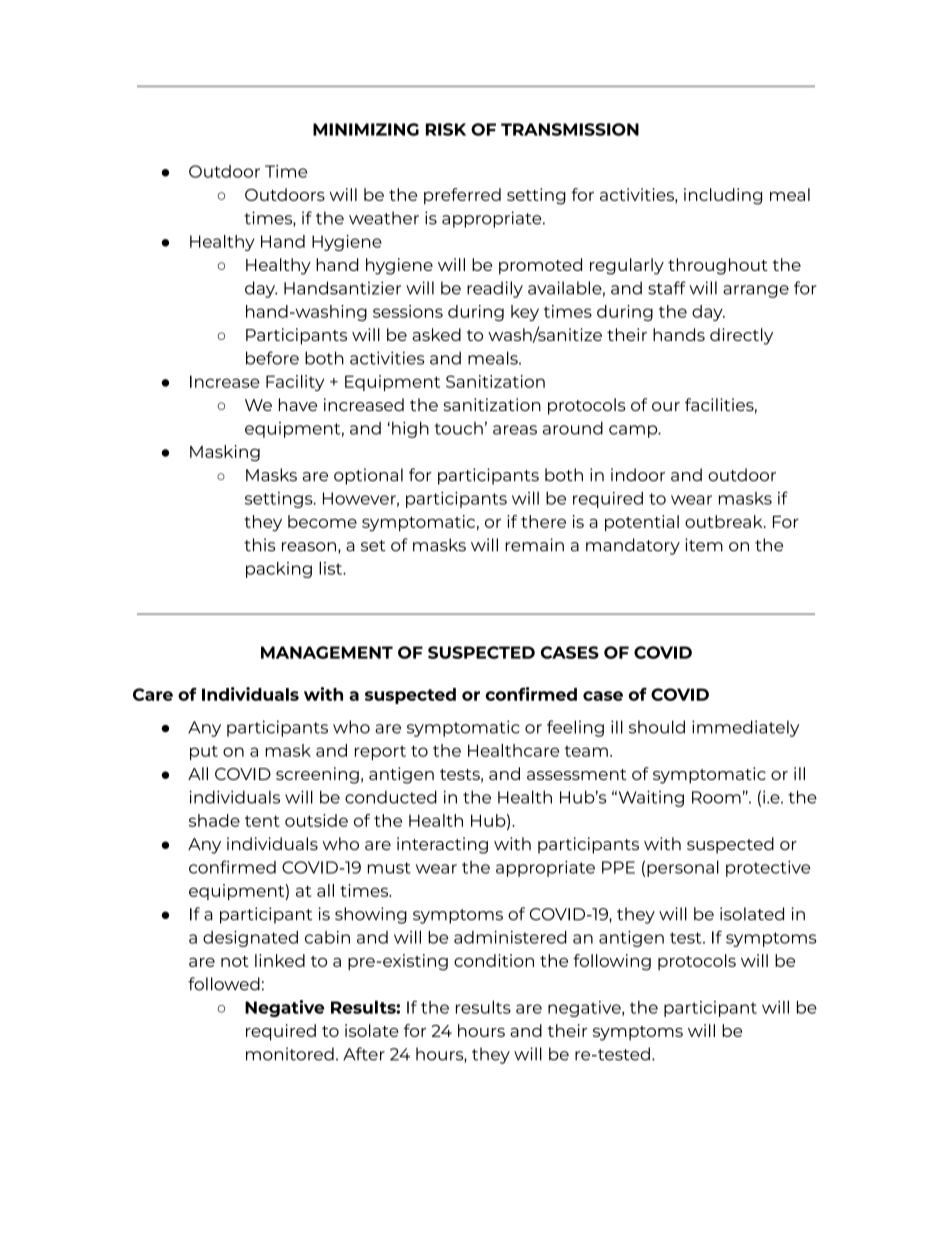 Image resolution: width=952 pixels, height=1233 pixels. I want to click on directly, so click(741, 336).
